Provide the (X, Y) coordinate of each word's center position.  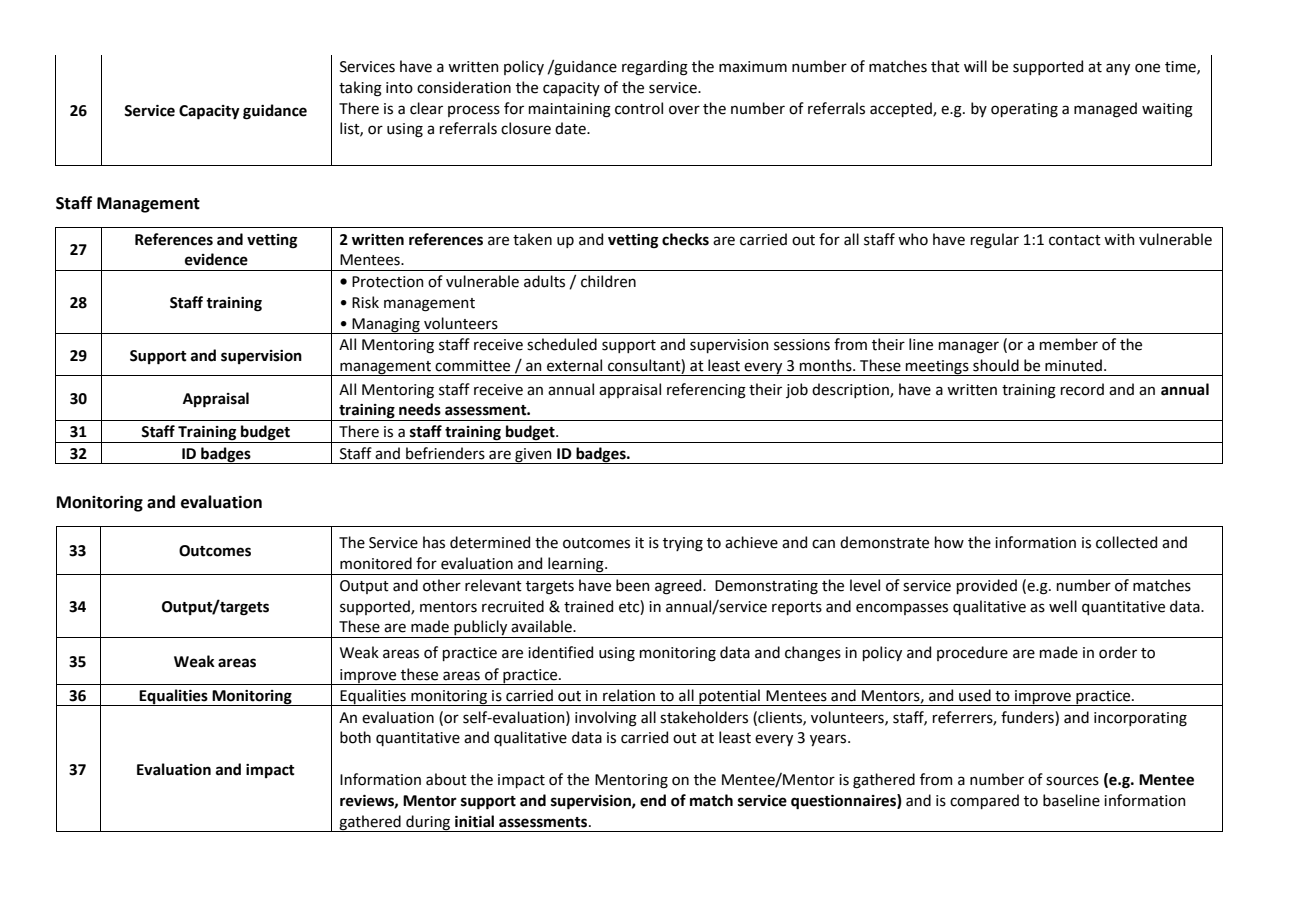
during (428, 823)
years (829, 740)
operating (1024, 110)
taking (360, 89)
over (684, 110)
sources (1072, 781)
